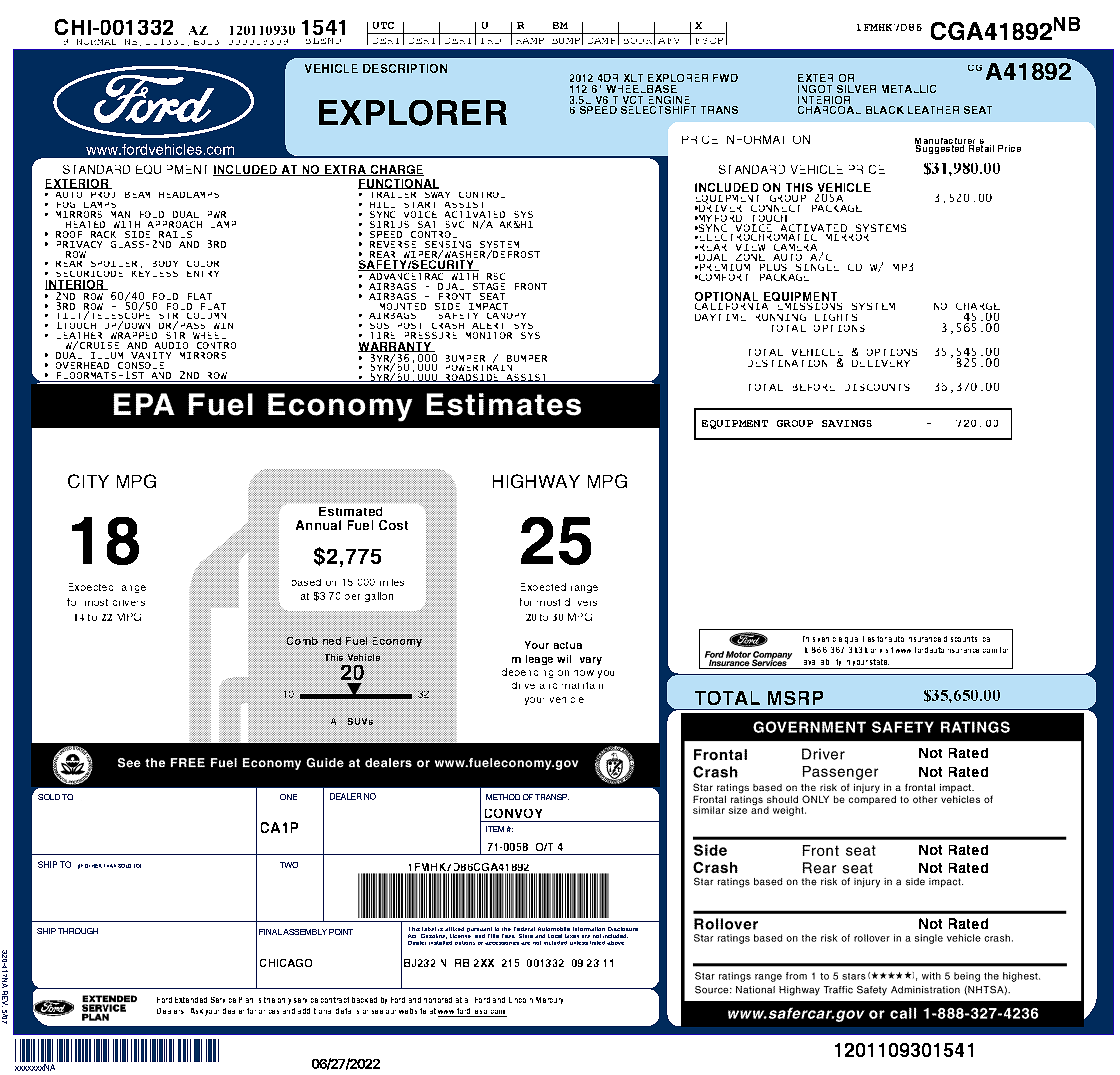 The width and height of the screenshot is (1120, 1075). What do you see at coordinates (503, 797) in the screenshot?
I see `METHOD` at bounding box center [503, 797].
